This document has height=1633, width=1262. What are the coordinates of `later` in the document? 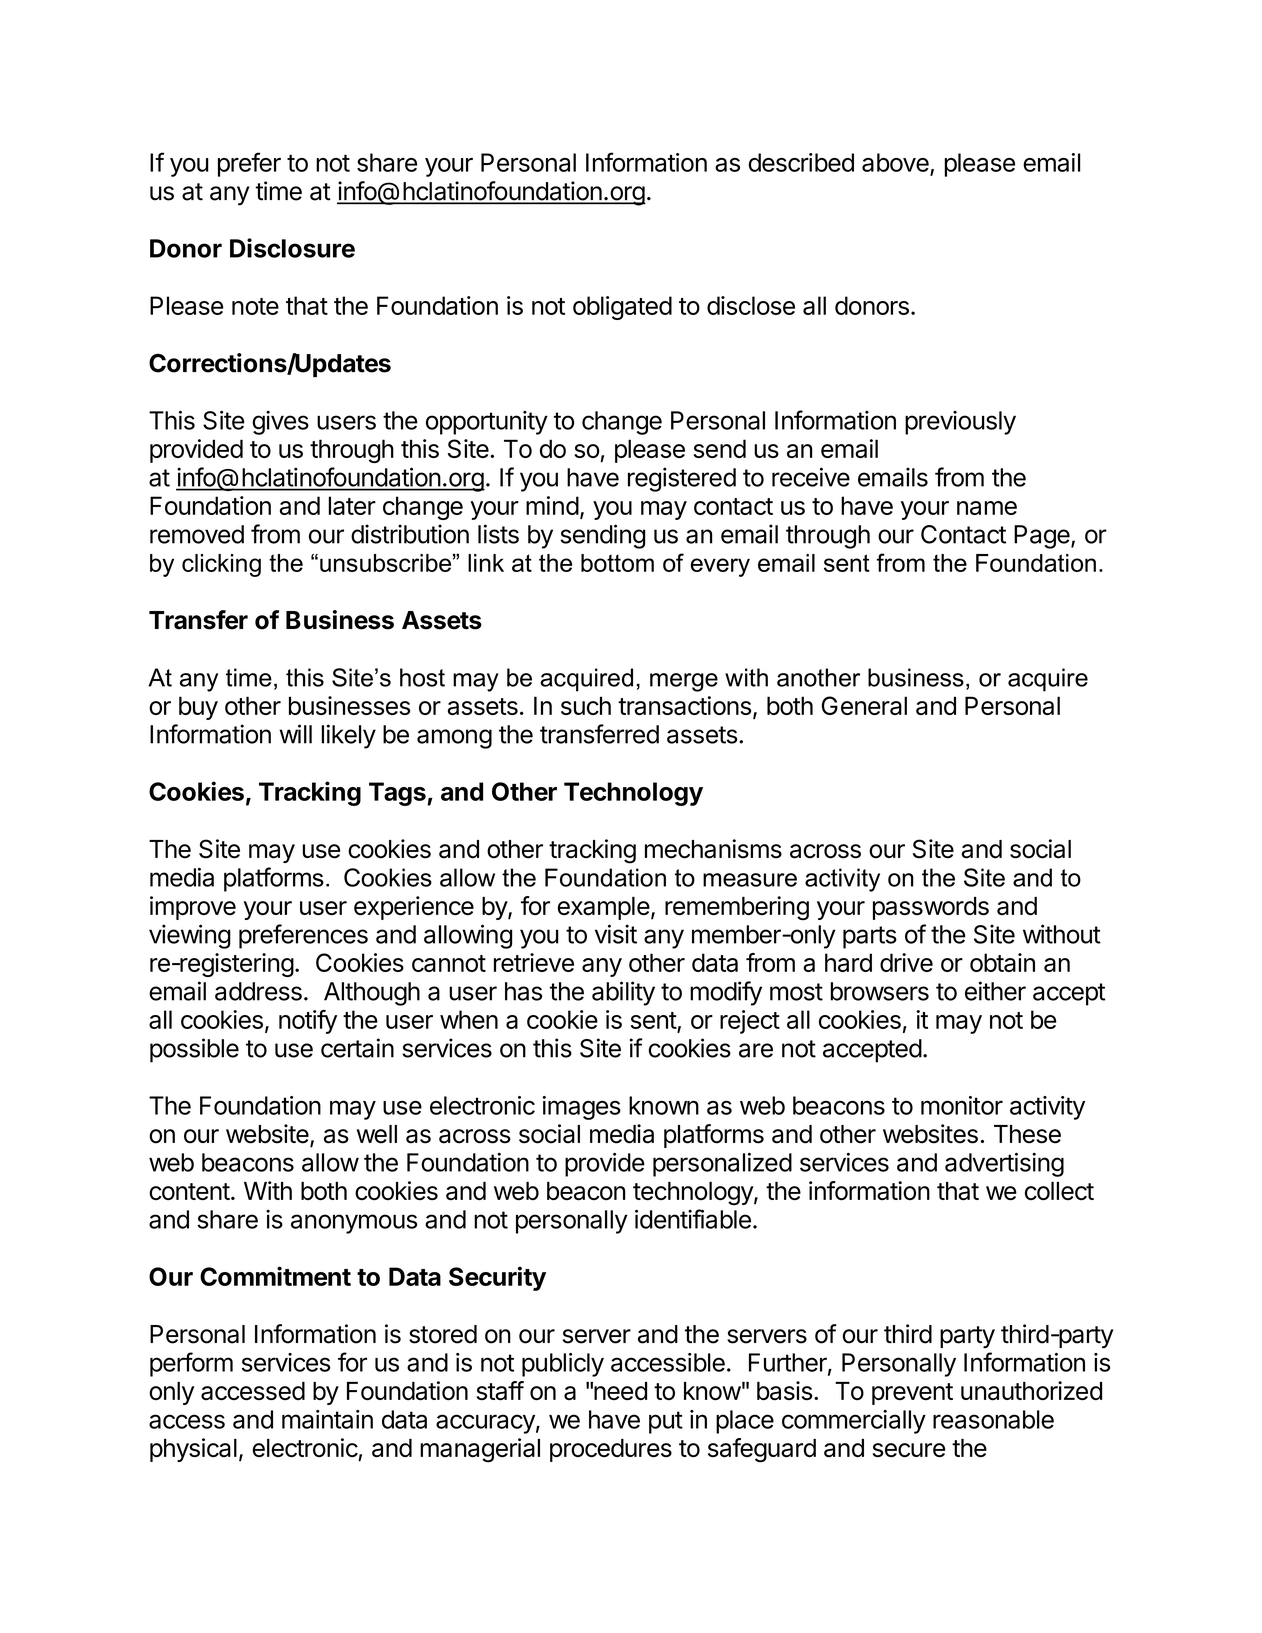 It's located at (352, 505).
